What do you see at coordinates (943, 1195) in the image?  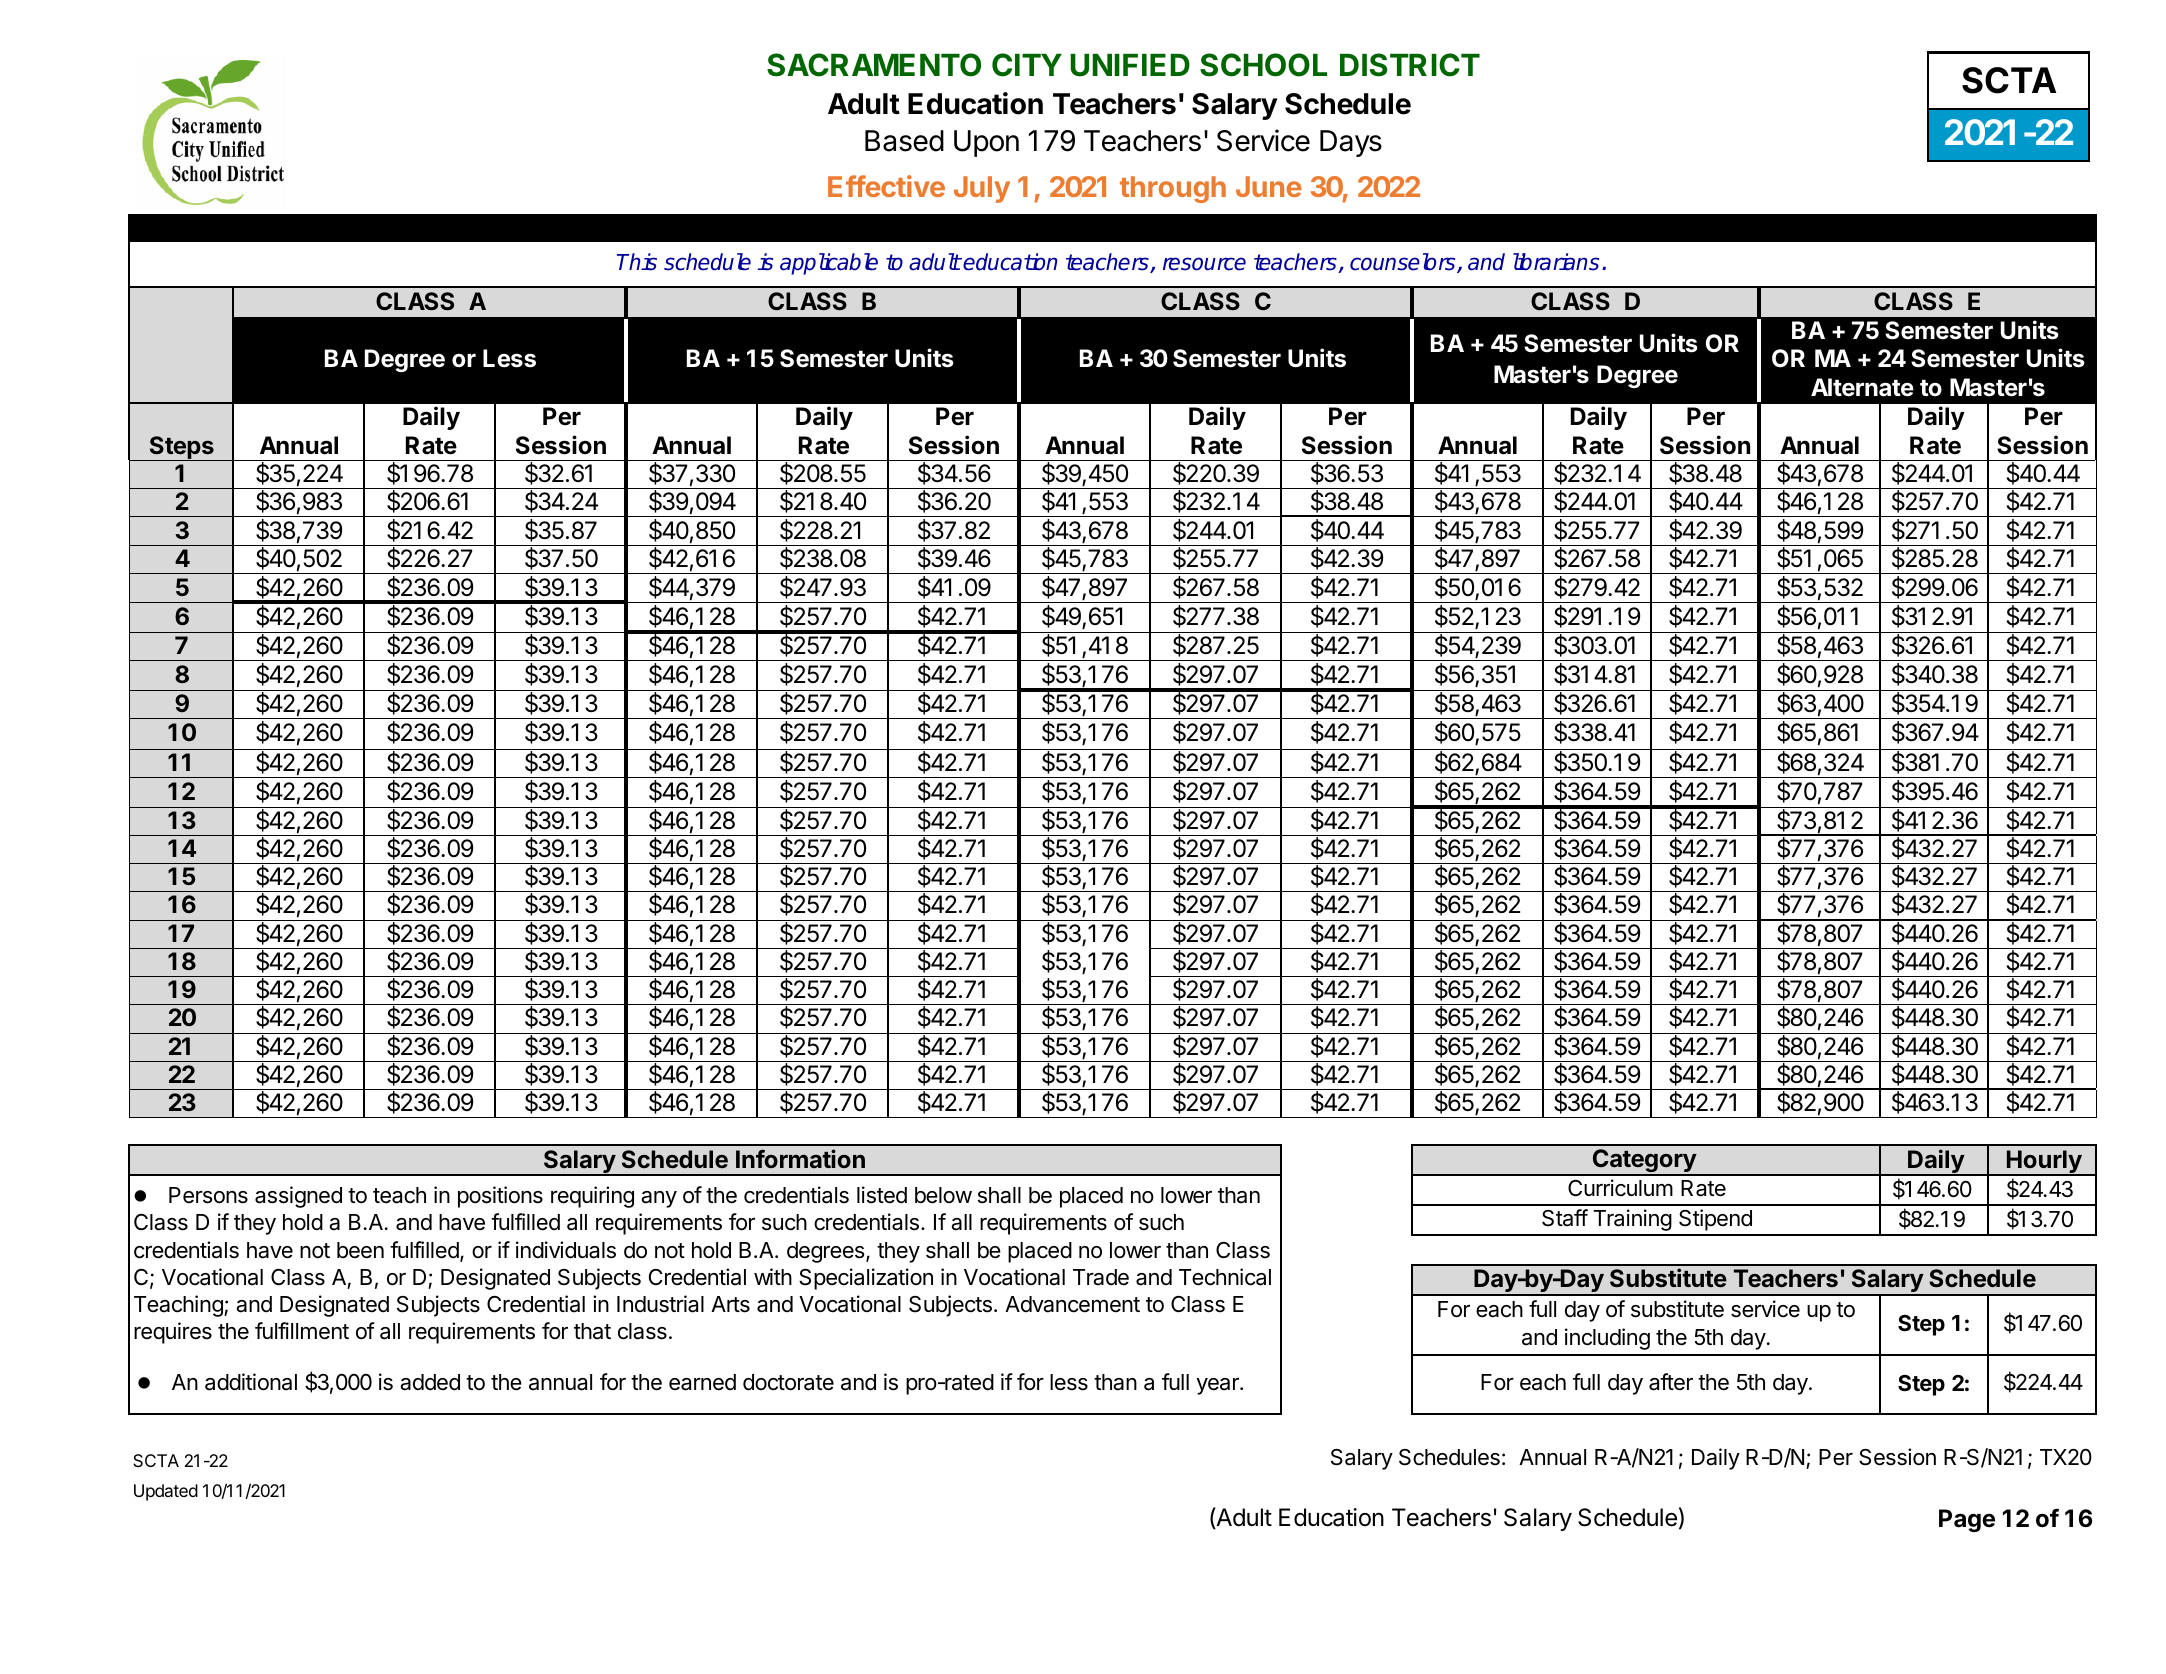 I see `below` at bounding box center [943, 1195].
